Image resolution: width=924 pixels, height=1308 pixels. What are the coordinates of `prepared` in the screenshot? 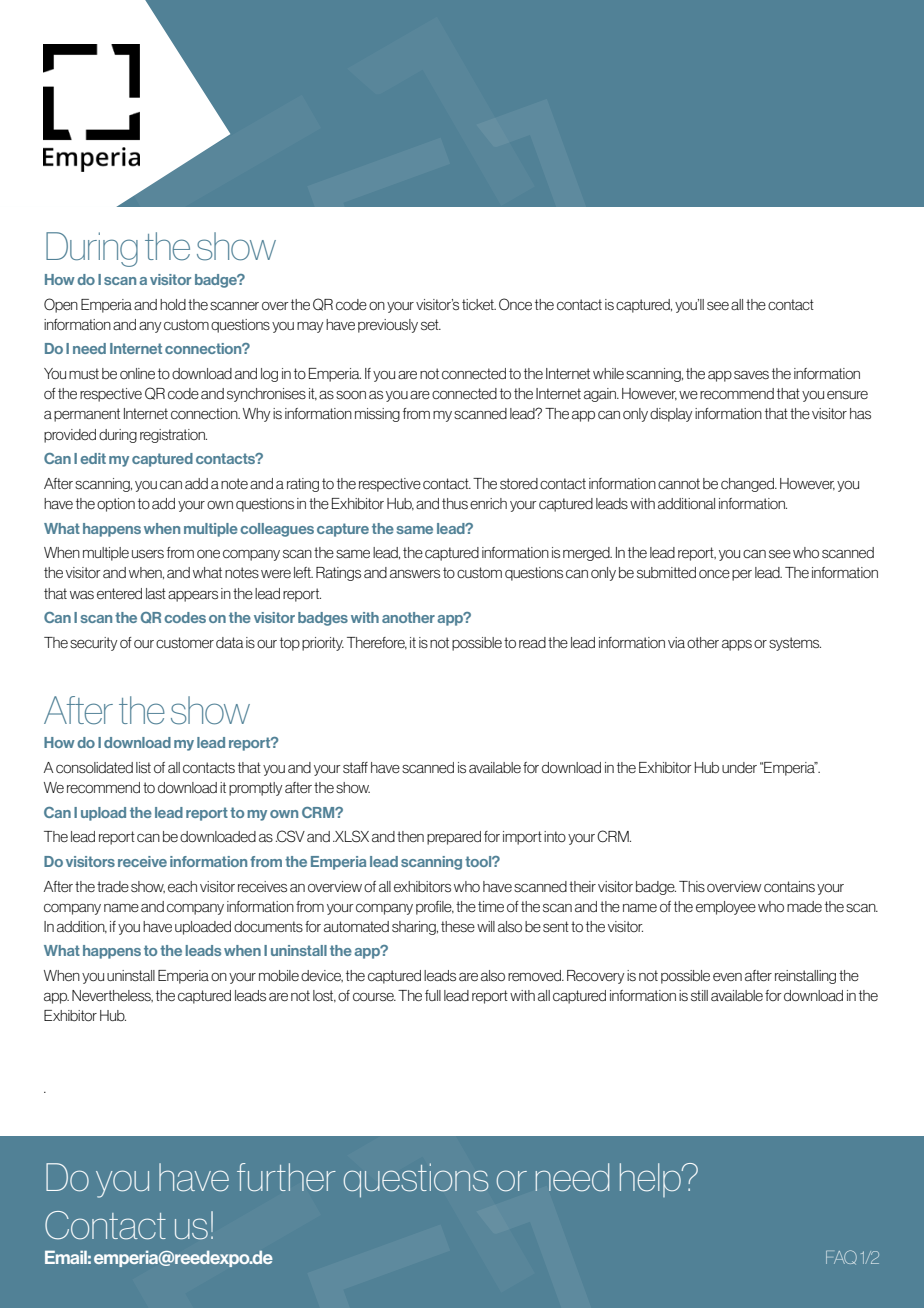 It's located at (454, 838).
